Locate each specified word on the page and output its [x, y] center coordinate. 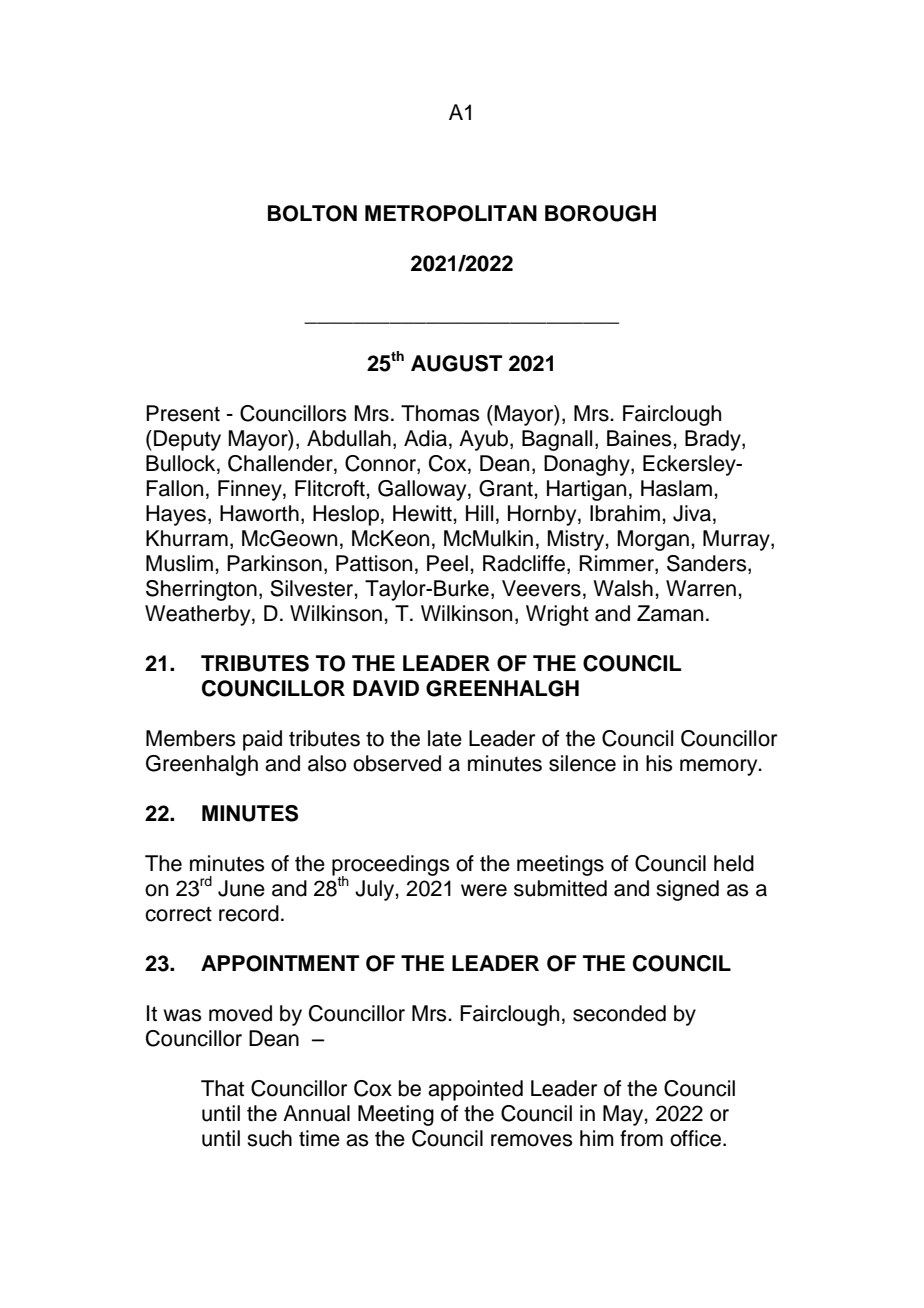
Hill [479, 513]
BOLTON [312, 213]
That [222, 1088]
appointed [475, 1090]
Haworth [259, 513]
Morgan [653, 540]
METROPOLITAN [451, 213]
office [697, 1138]
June [241, 888]
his [659, 763]
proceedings [391, 866]
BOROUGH [600, 213]
